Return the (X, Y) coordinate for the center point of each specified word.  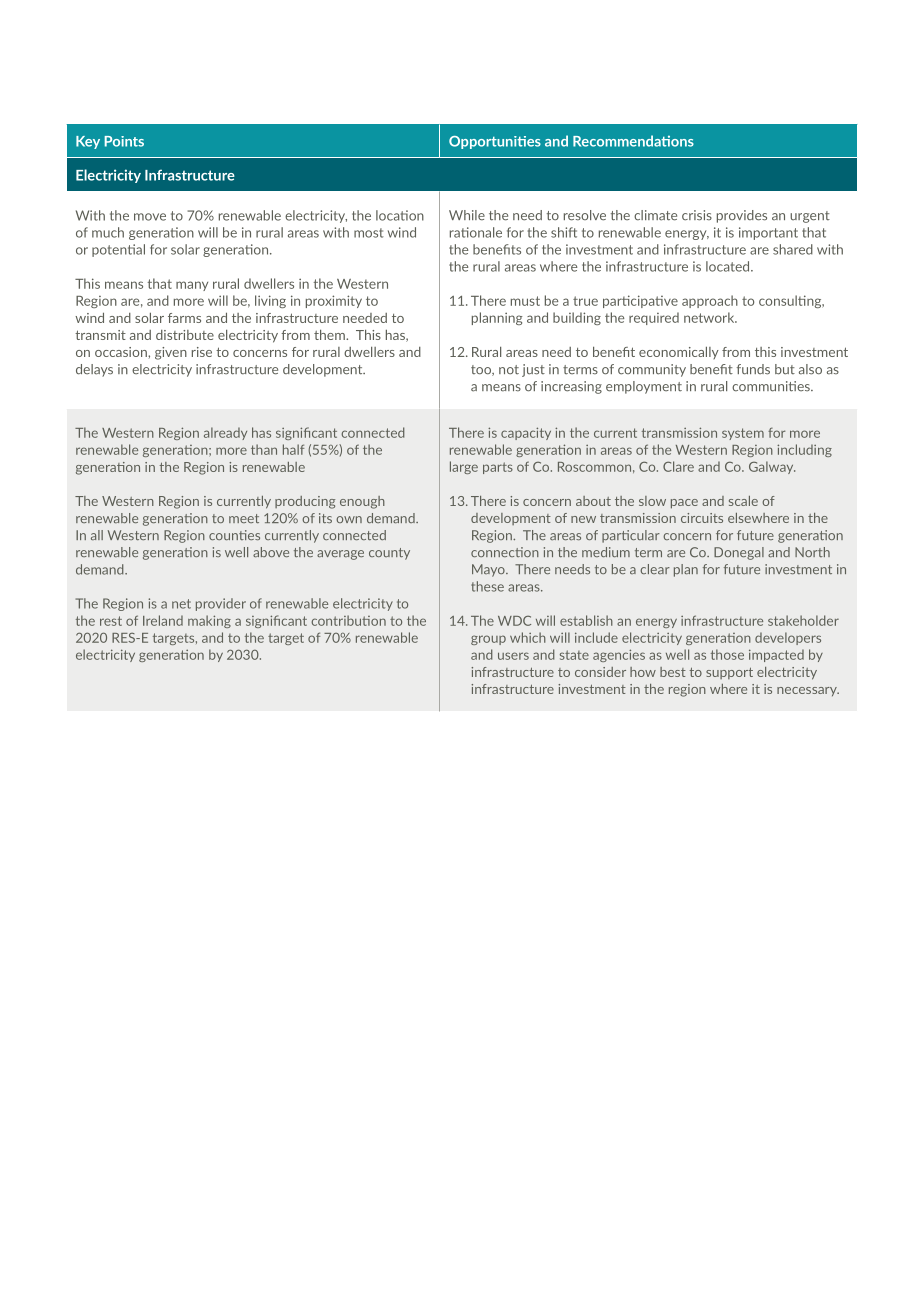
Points (124, 141)
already (225, 433)
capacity (526, 433)
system (743, 434)
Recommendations (633, 141)
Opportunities (495, 142)
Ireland (163, 620)
